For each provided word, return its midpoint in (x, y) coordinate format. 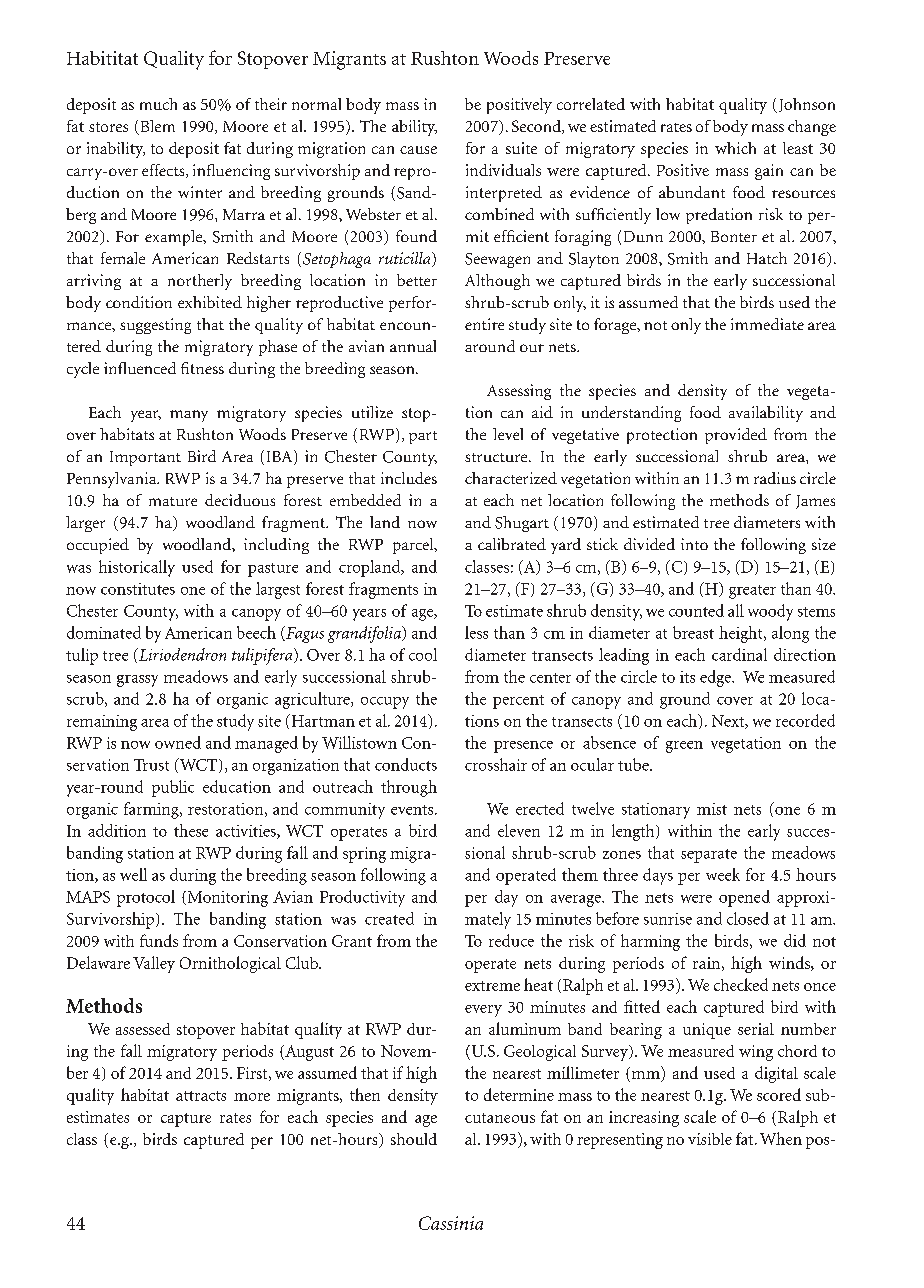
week (723, 874)
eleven (519, 830)
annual (413, 346)
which (735, 148)
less (476, 632)
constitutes (138, 589)
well (133, 874)
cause (418, 150)
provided (736, 436)
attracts (201, 1096)
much (158, 104)
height (742, 634)
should (414, 1139)
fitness (202, 368)
